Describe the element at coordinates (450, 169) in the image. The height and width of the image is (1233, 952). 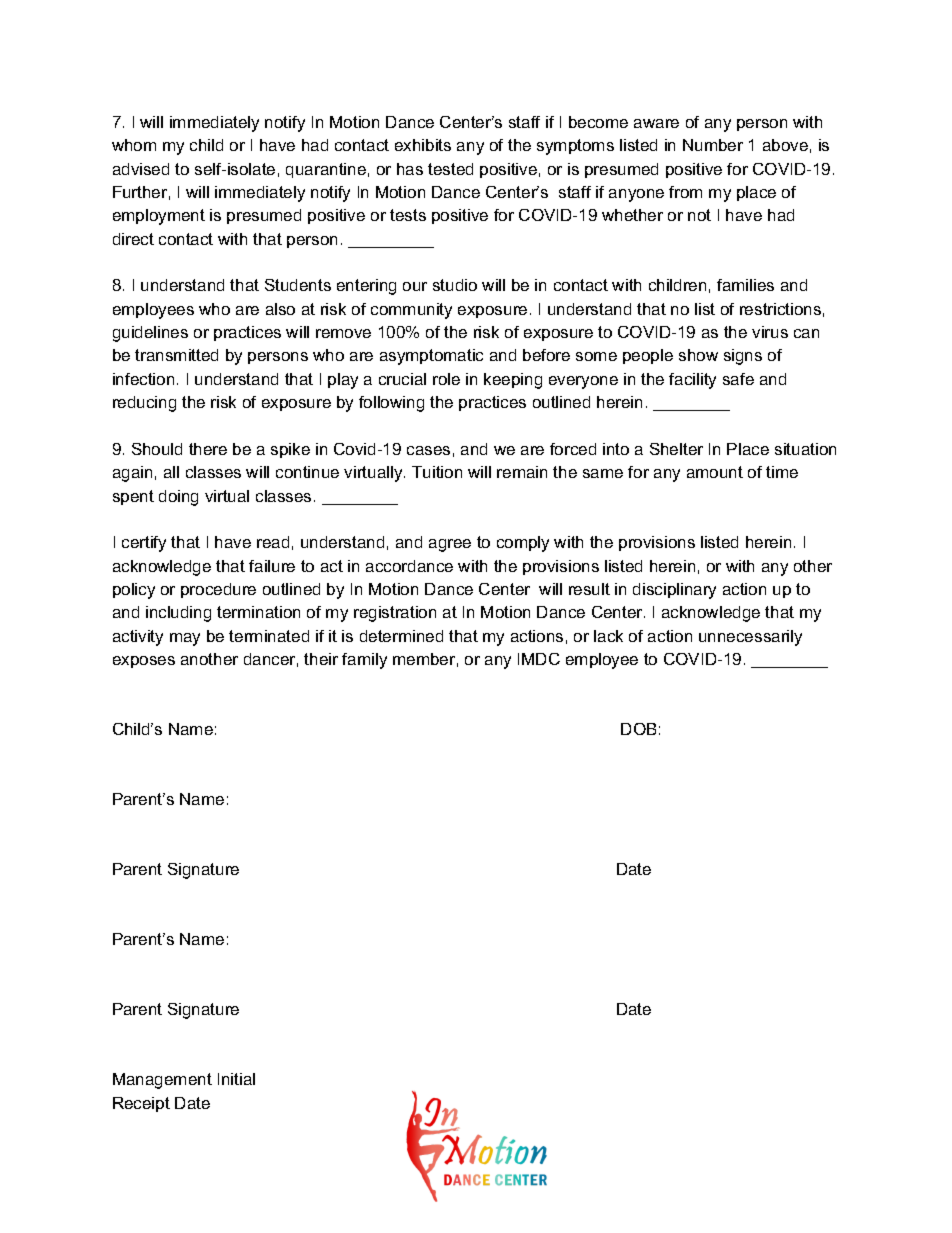
I see `tested` at that location.
